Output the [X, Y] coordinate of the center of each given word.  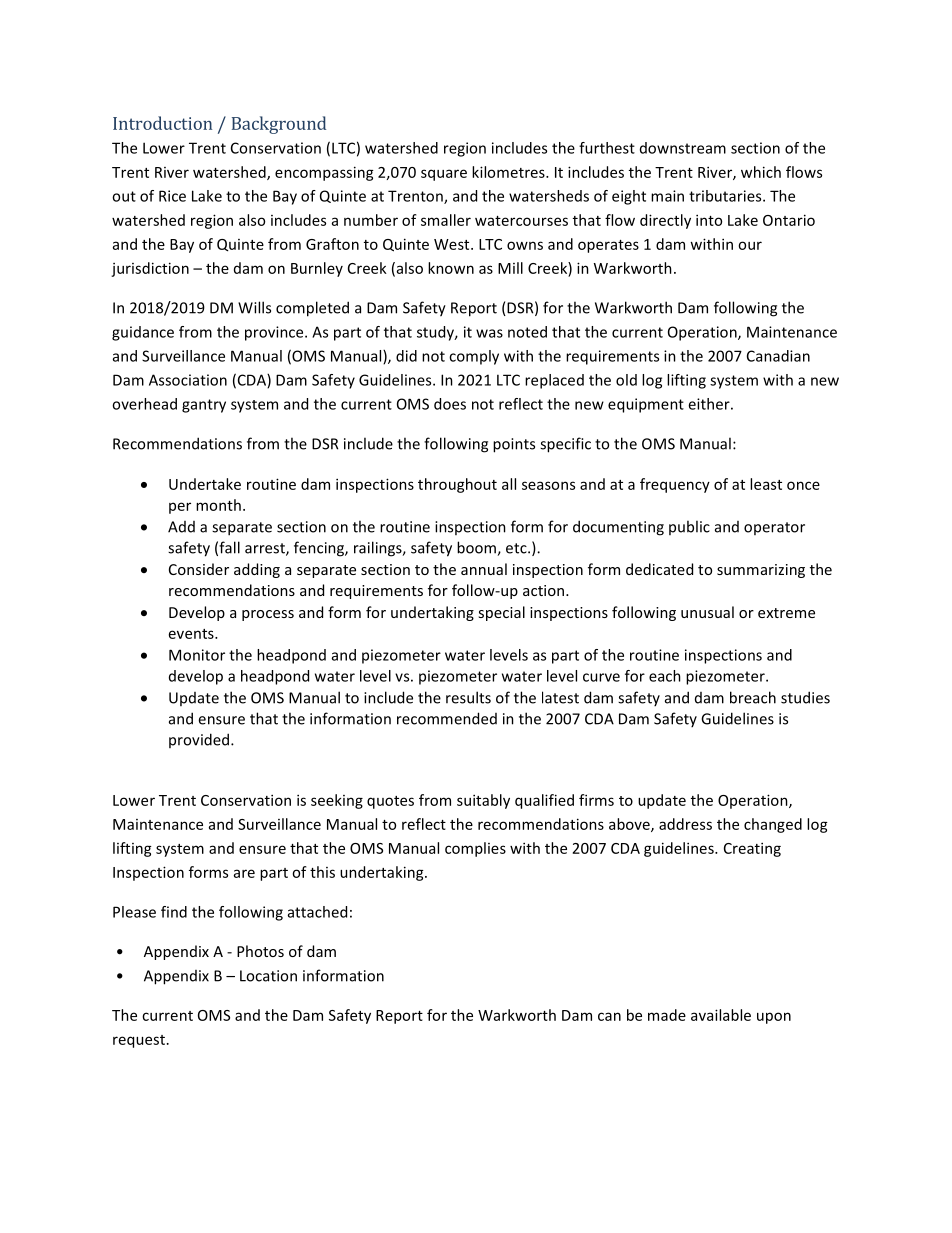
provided [200, 740]
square [444, 175]
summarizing [761, 571]
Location [268, 976]
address [685, 824]
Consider [199, 569]
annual [484, 569]
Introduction [162, 123]
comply [474, 357]
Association [188, 380]
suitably [483, 801]
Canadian [778, 356]
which [761, 172]
